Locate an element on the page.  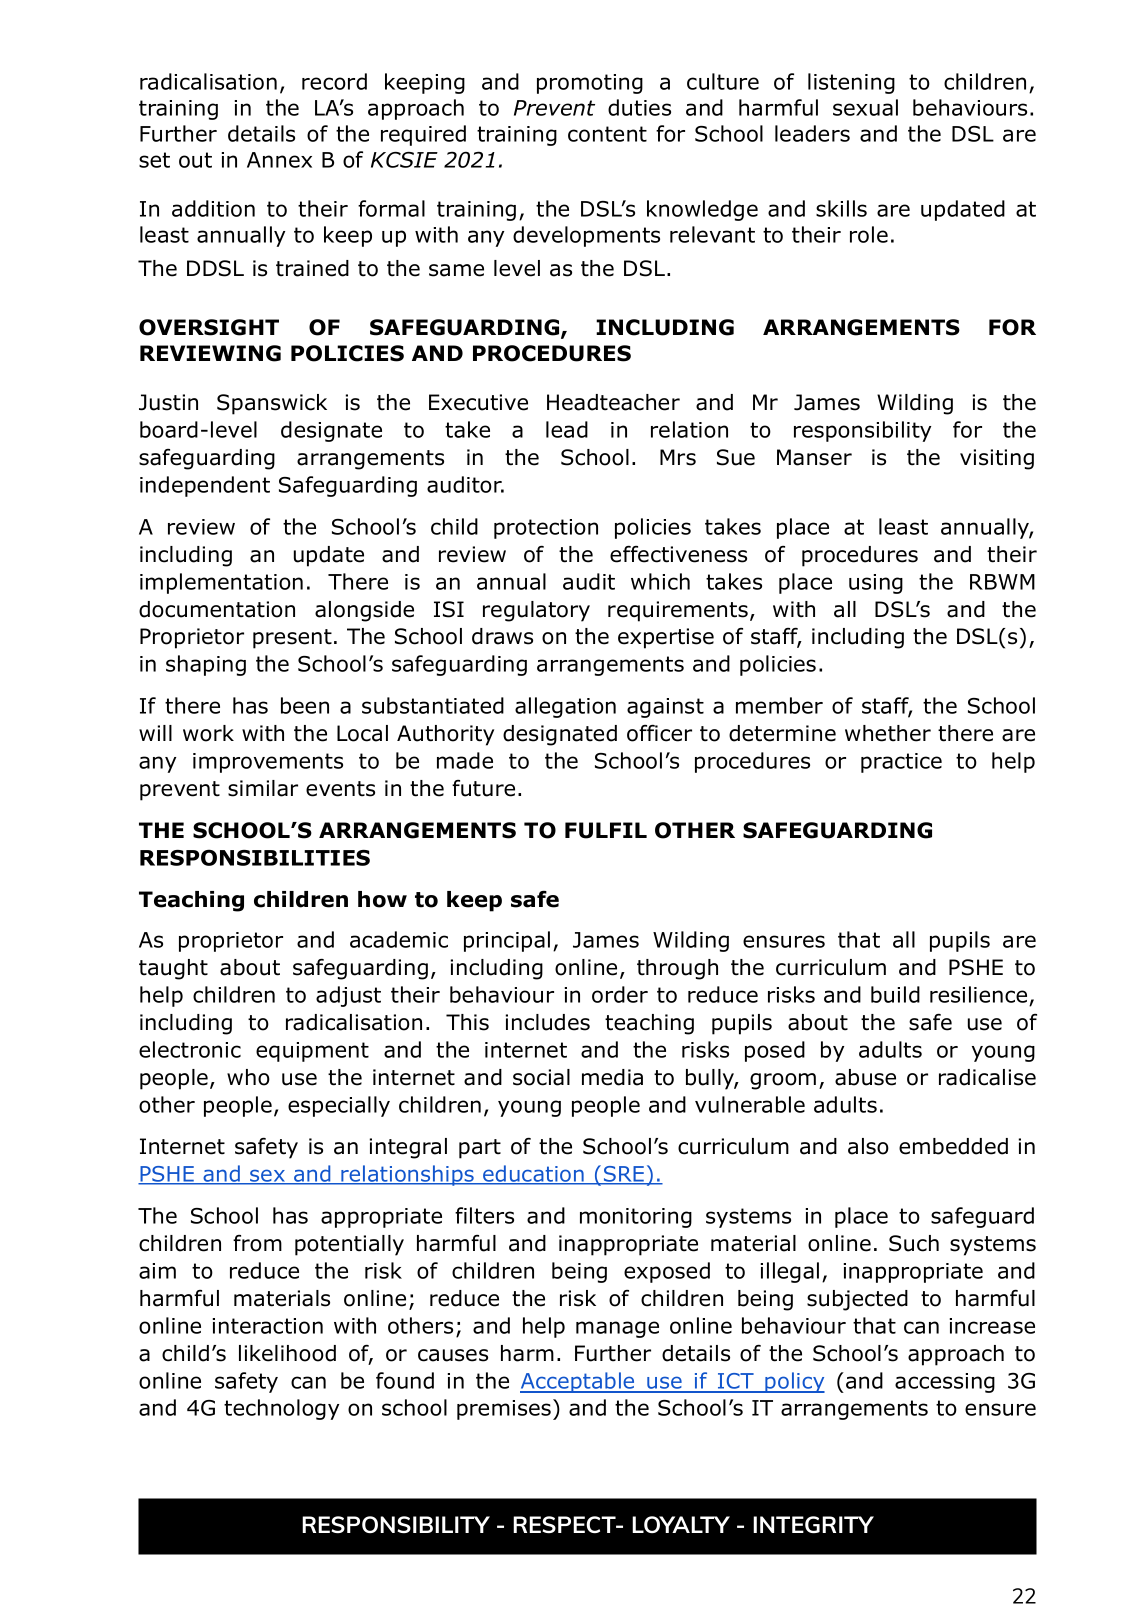
content is located at coordinates (607, 134).
